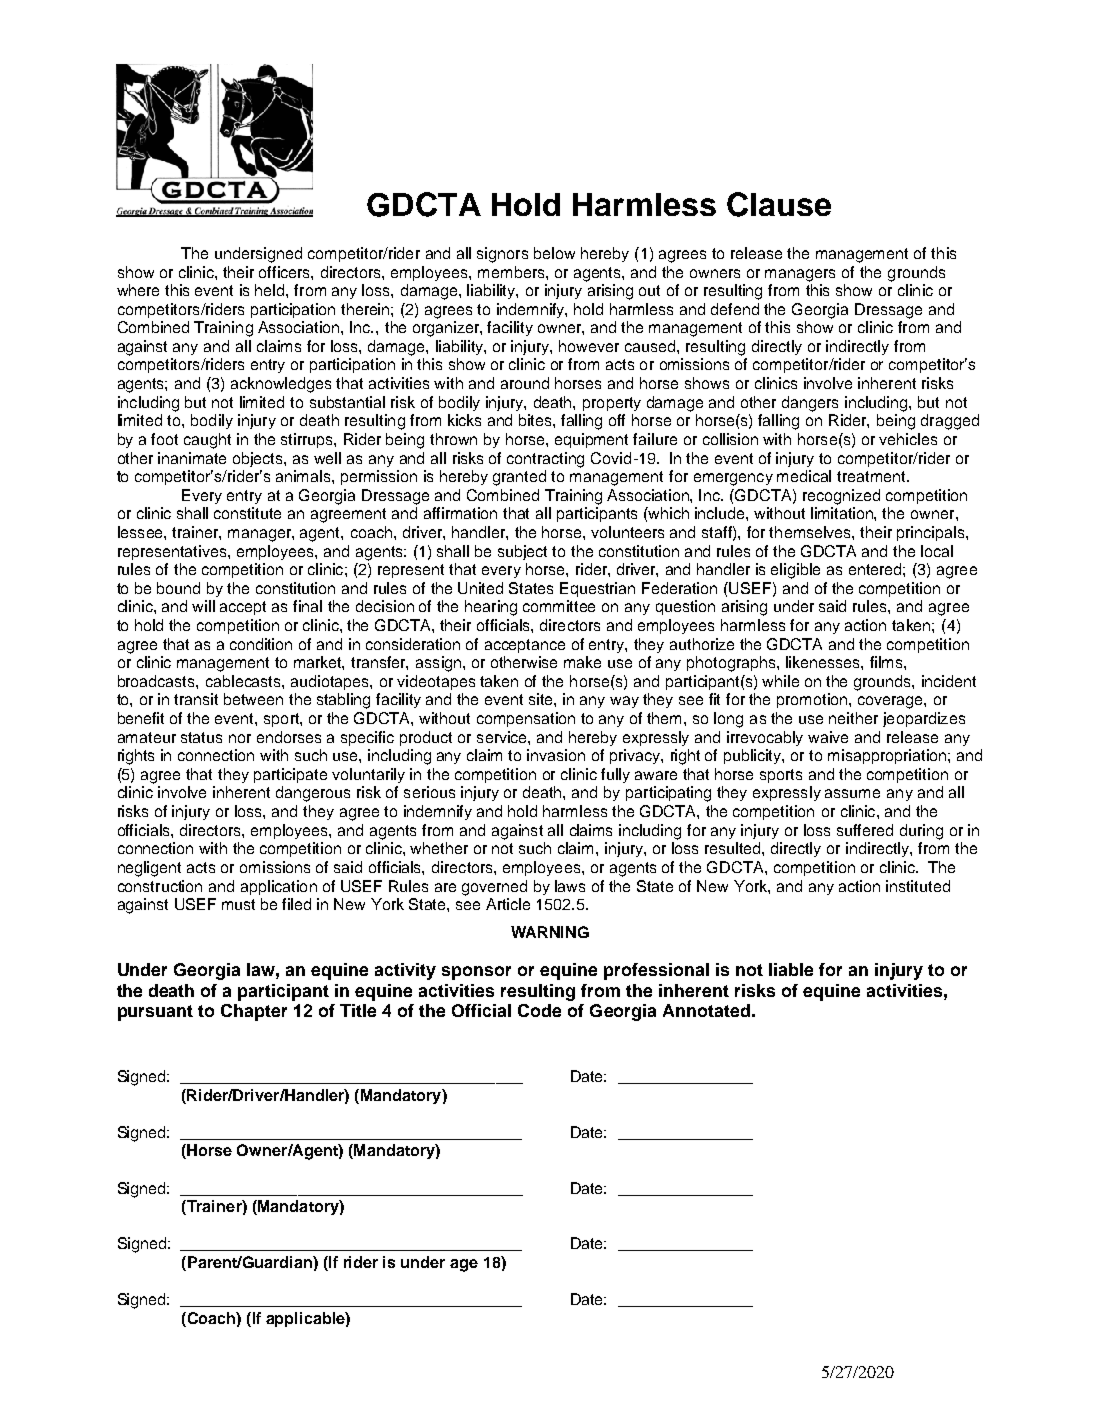  Describe the element at coordinates (539, 1010) in the screenshot. I see `Code` at that location.
